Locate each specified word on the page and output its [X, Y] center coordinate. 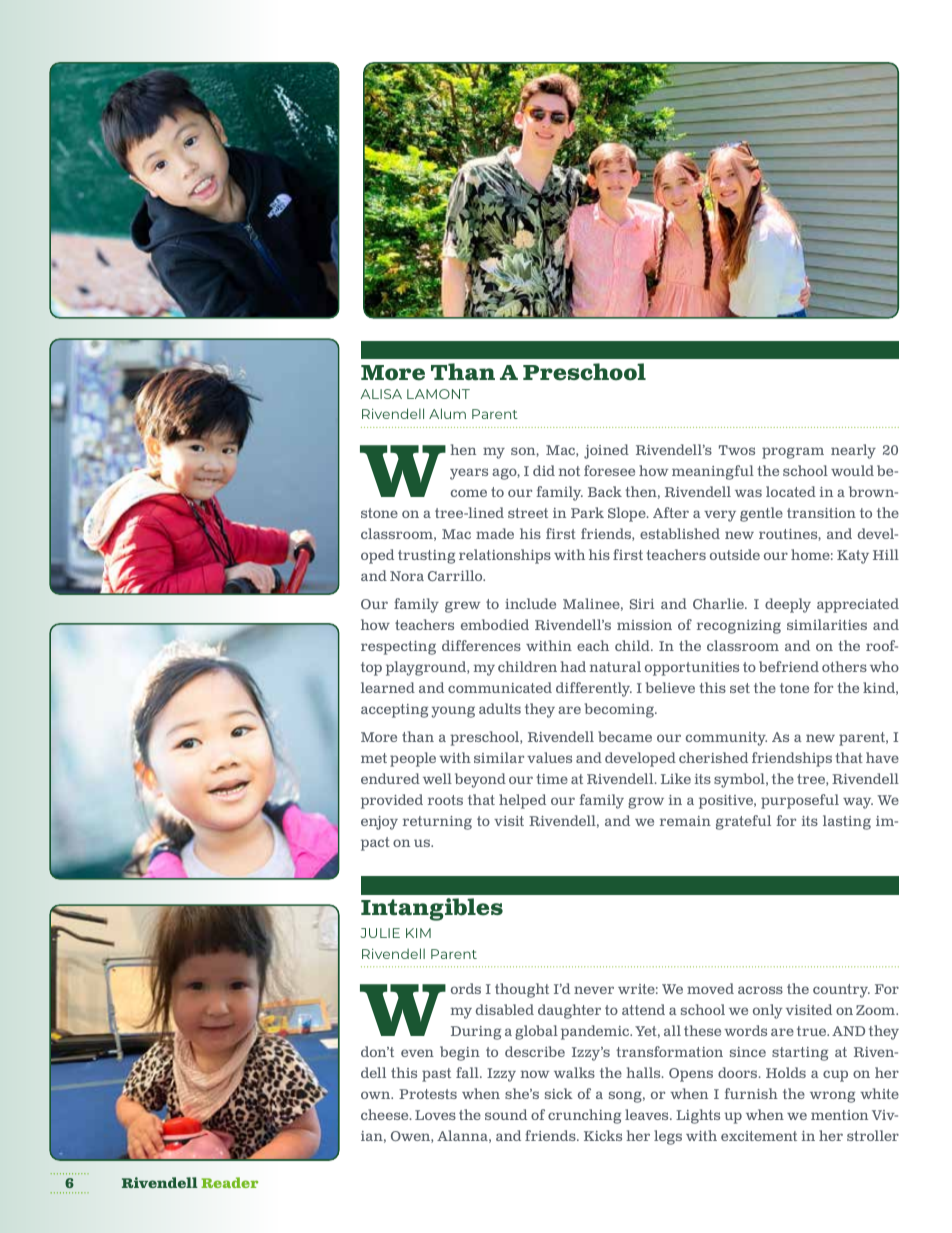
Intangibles [432, 909]
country [841, 991]
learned [388, 687]
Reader [229, 1182]
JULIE [380, 933]
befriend [789, 666]
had [573, 666]
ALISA [381, 394]
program [793, 453]
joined [606, 451]
